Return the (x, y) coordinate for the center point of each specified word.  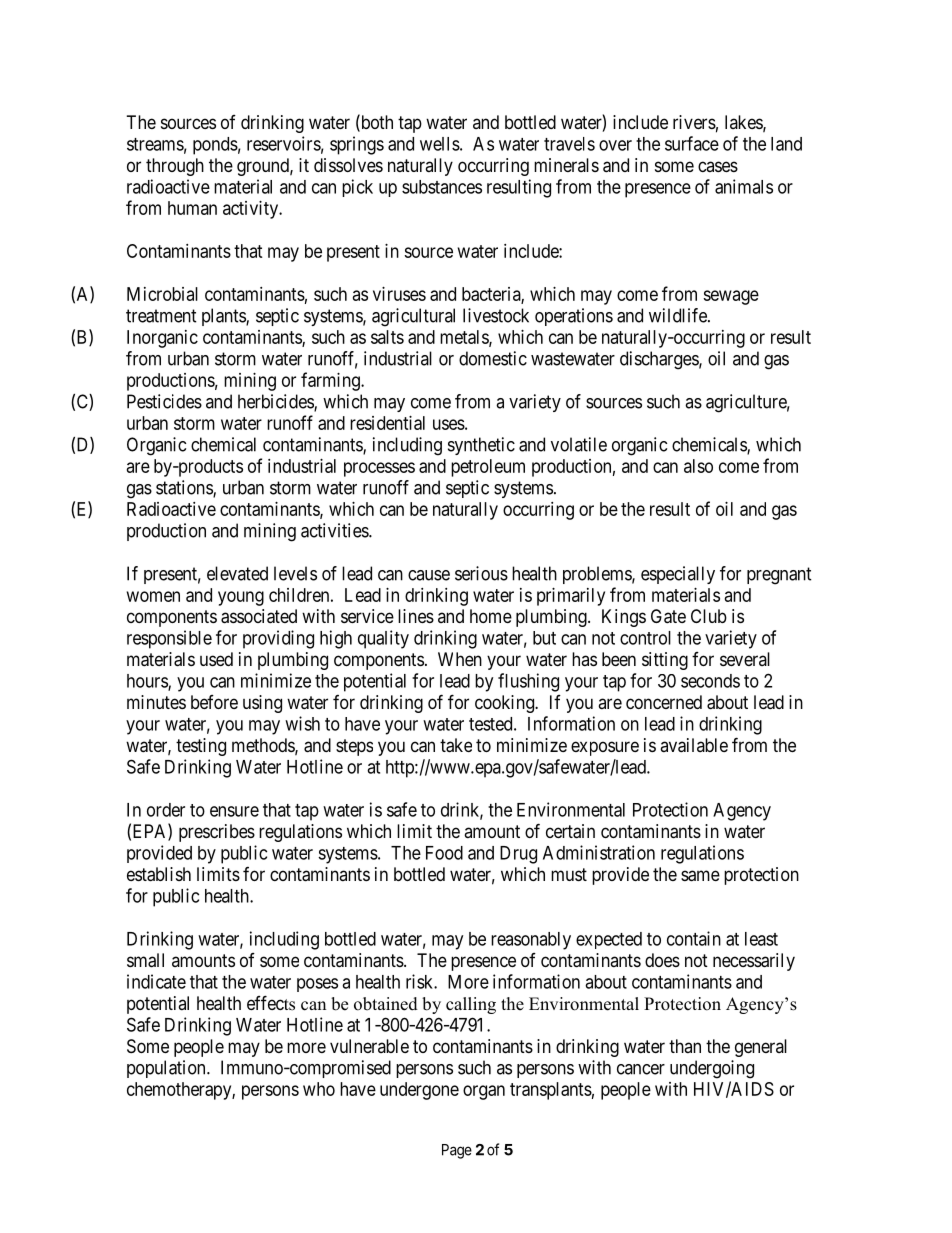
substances (442, 187)
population (167, 1069)
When (460, 659)
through (175, 167)
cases (718, 166)
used (216, 659)
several (745, 659)
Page (457, 1151)
